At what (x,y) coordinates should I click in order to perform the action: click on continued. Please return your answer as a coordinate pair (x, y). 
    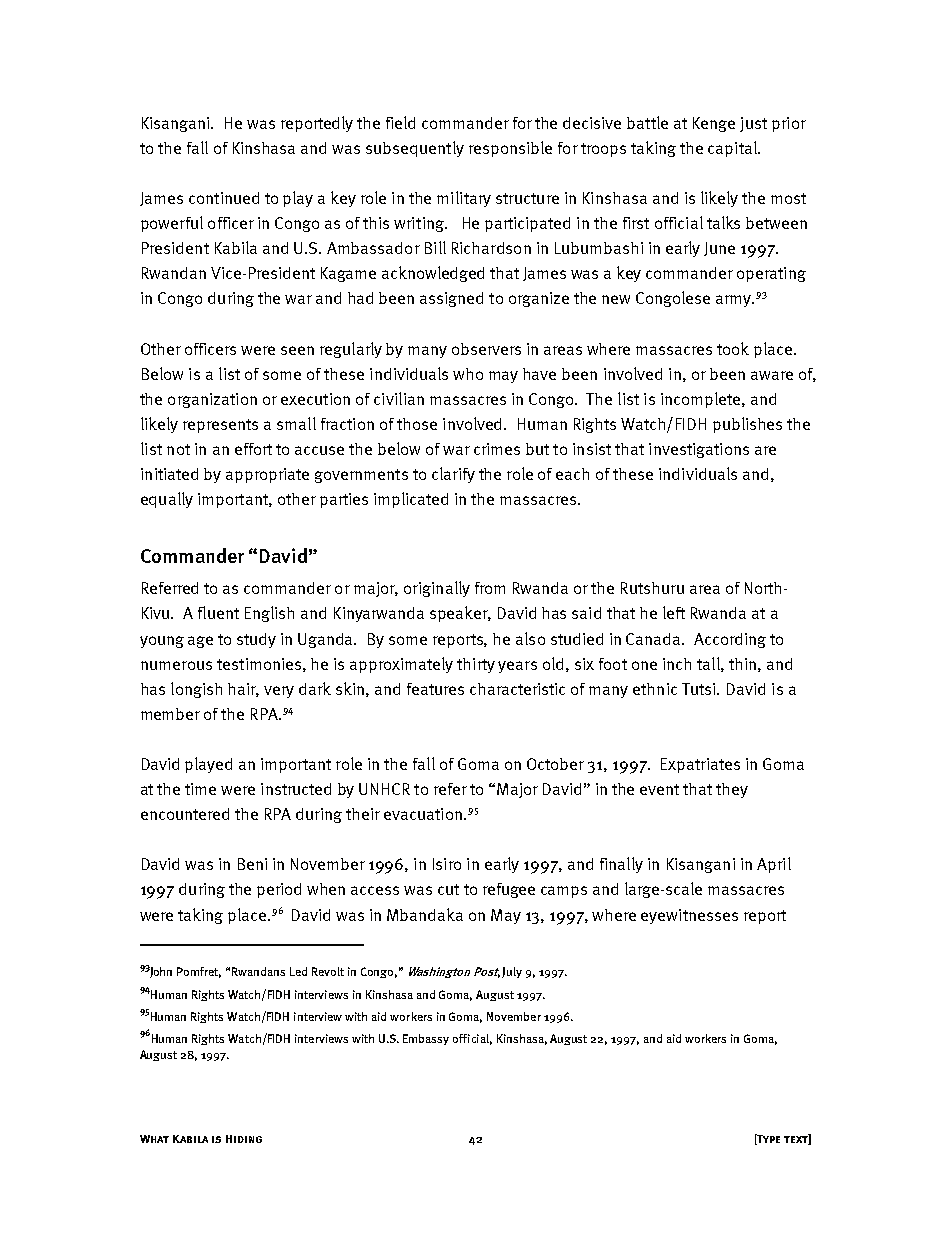
    Looking at the image, I should click on (224, 198).
